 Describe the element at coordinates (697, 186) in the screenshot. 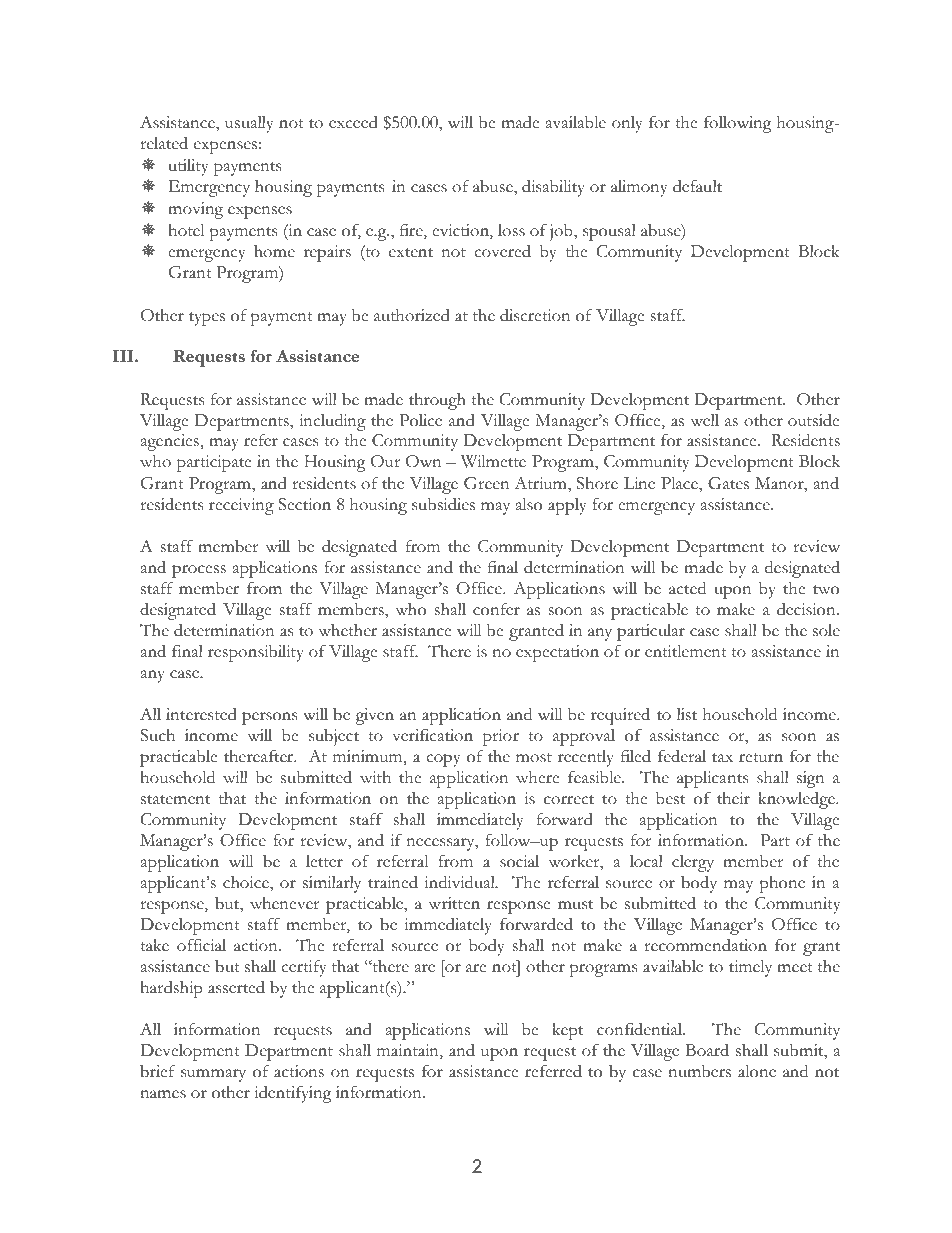

I see `default` at that location.
